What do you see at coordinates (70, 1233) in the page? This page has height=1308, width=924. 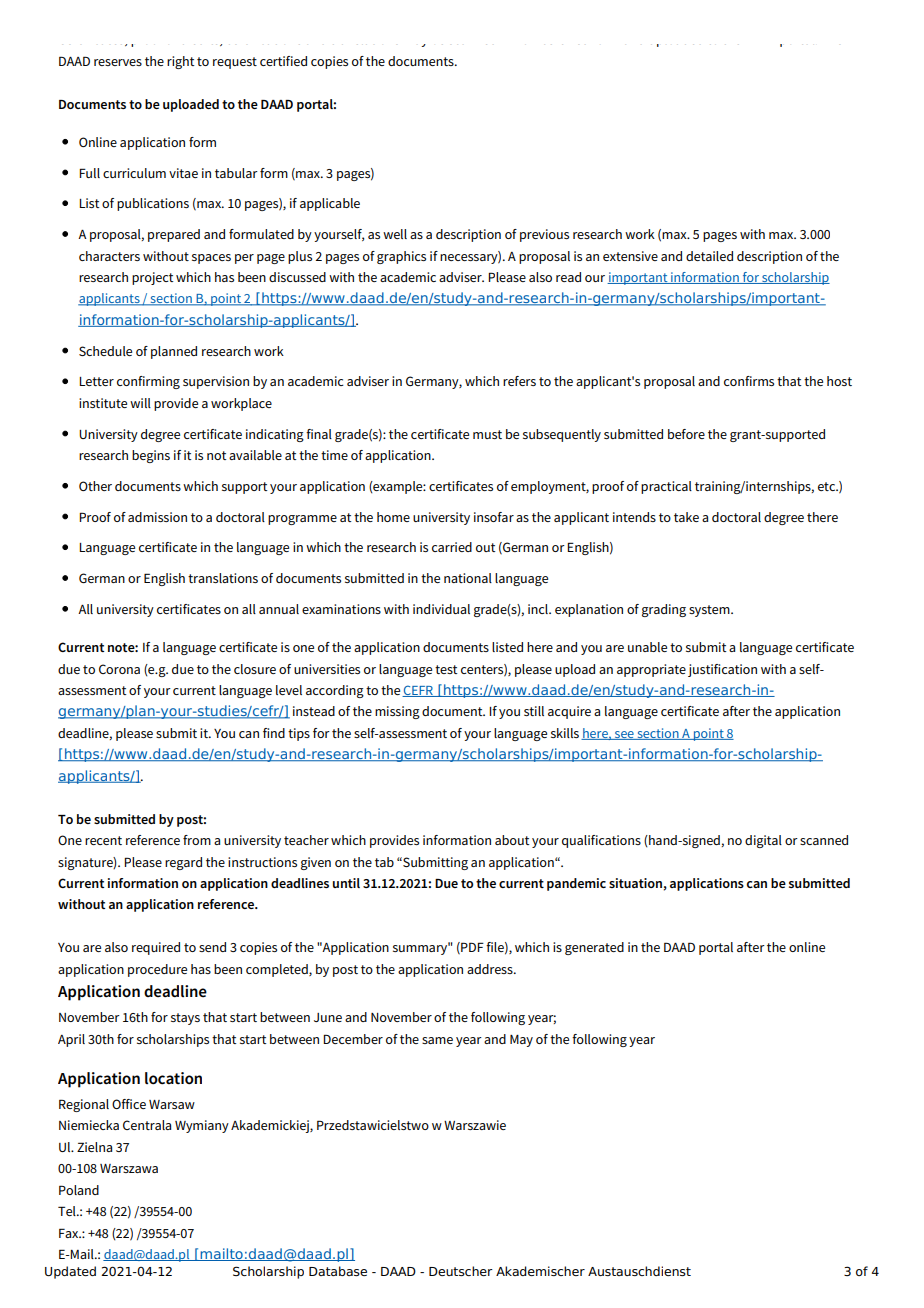 I see `Fax` at bounding box center [70, 1233].
